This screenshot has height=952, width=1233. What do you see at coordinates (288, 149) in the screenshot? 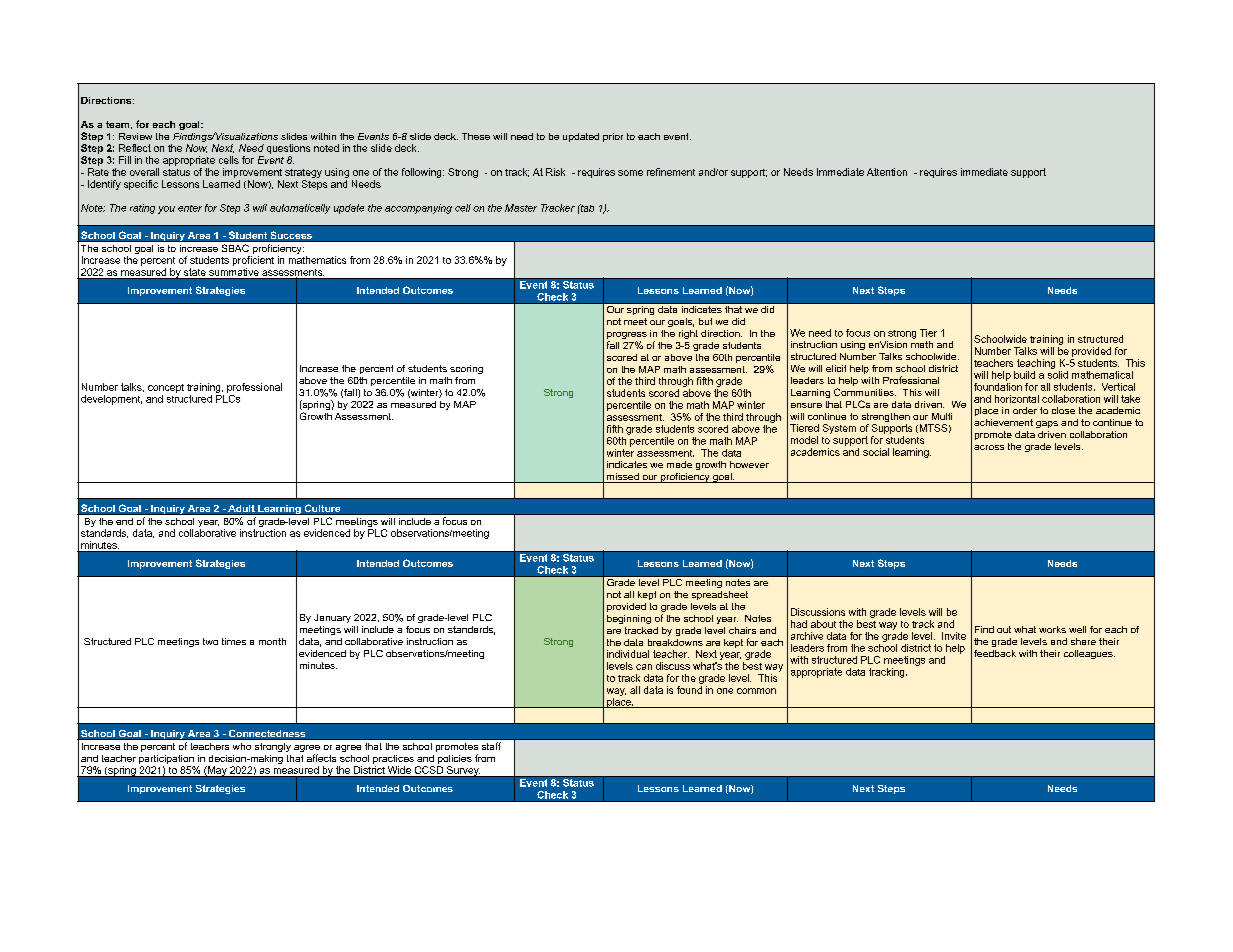
I see `questions` at bounding box center [288, 149].
